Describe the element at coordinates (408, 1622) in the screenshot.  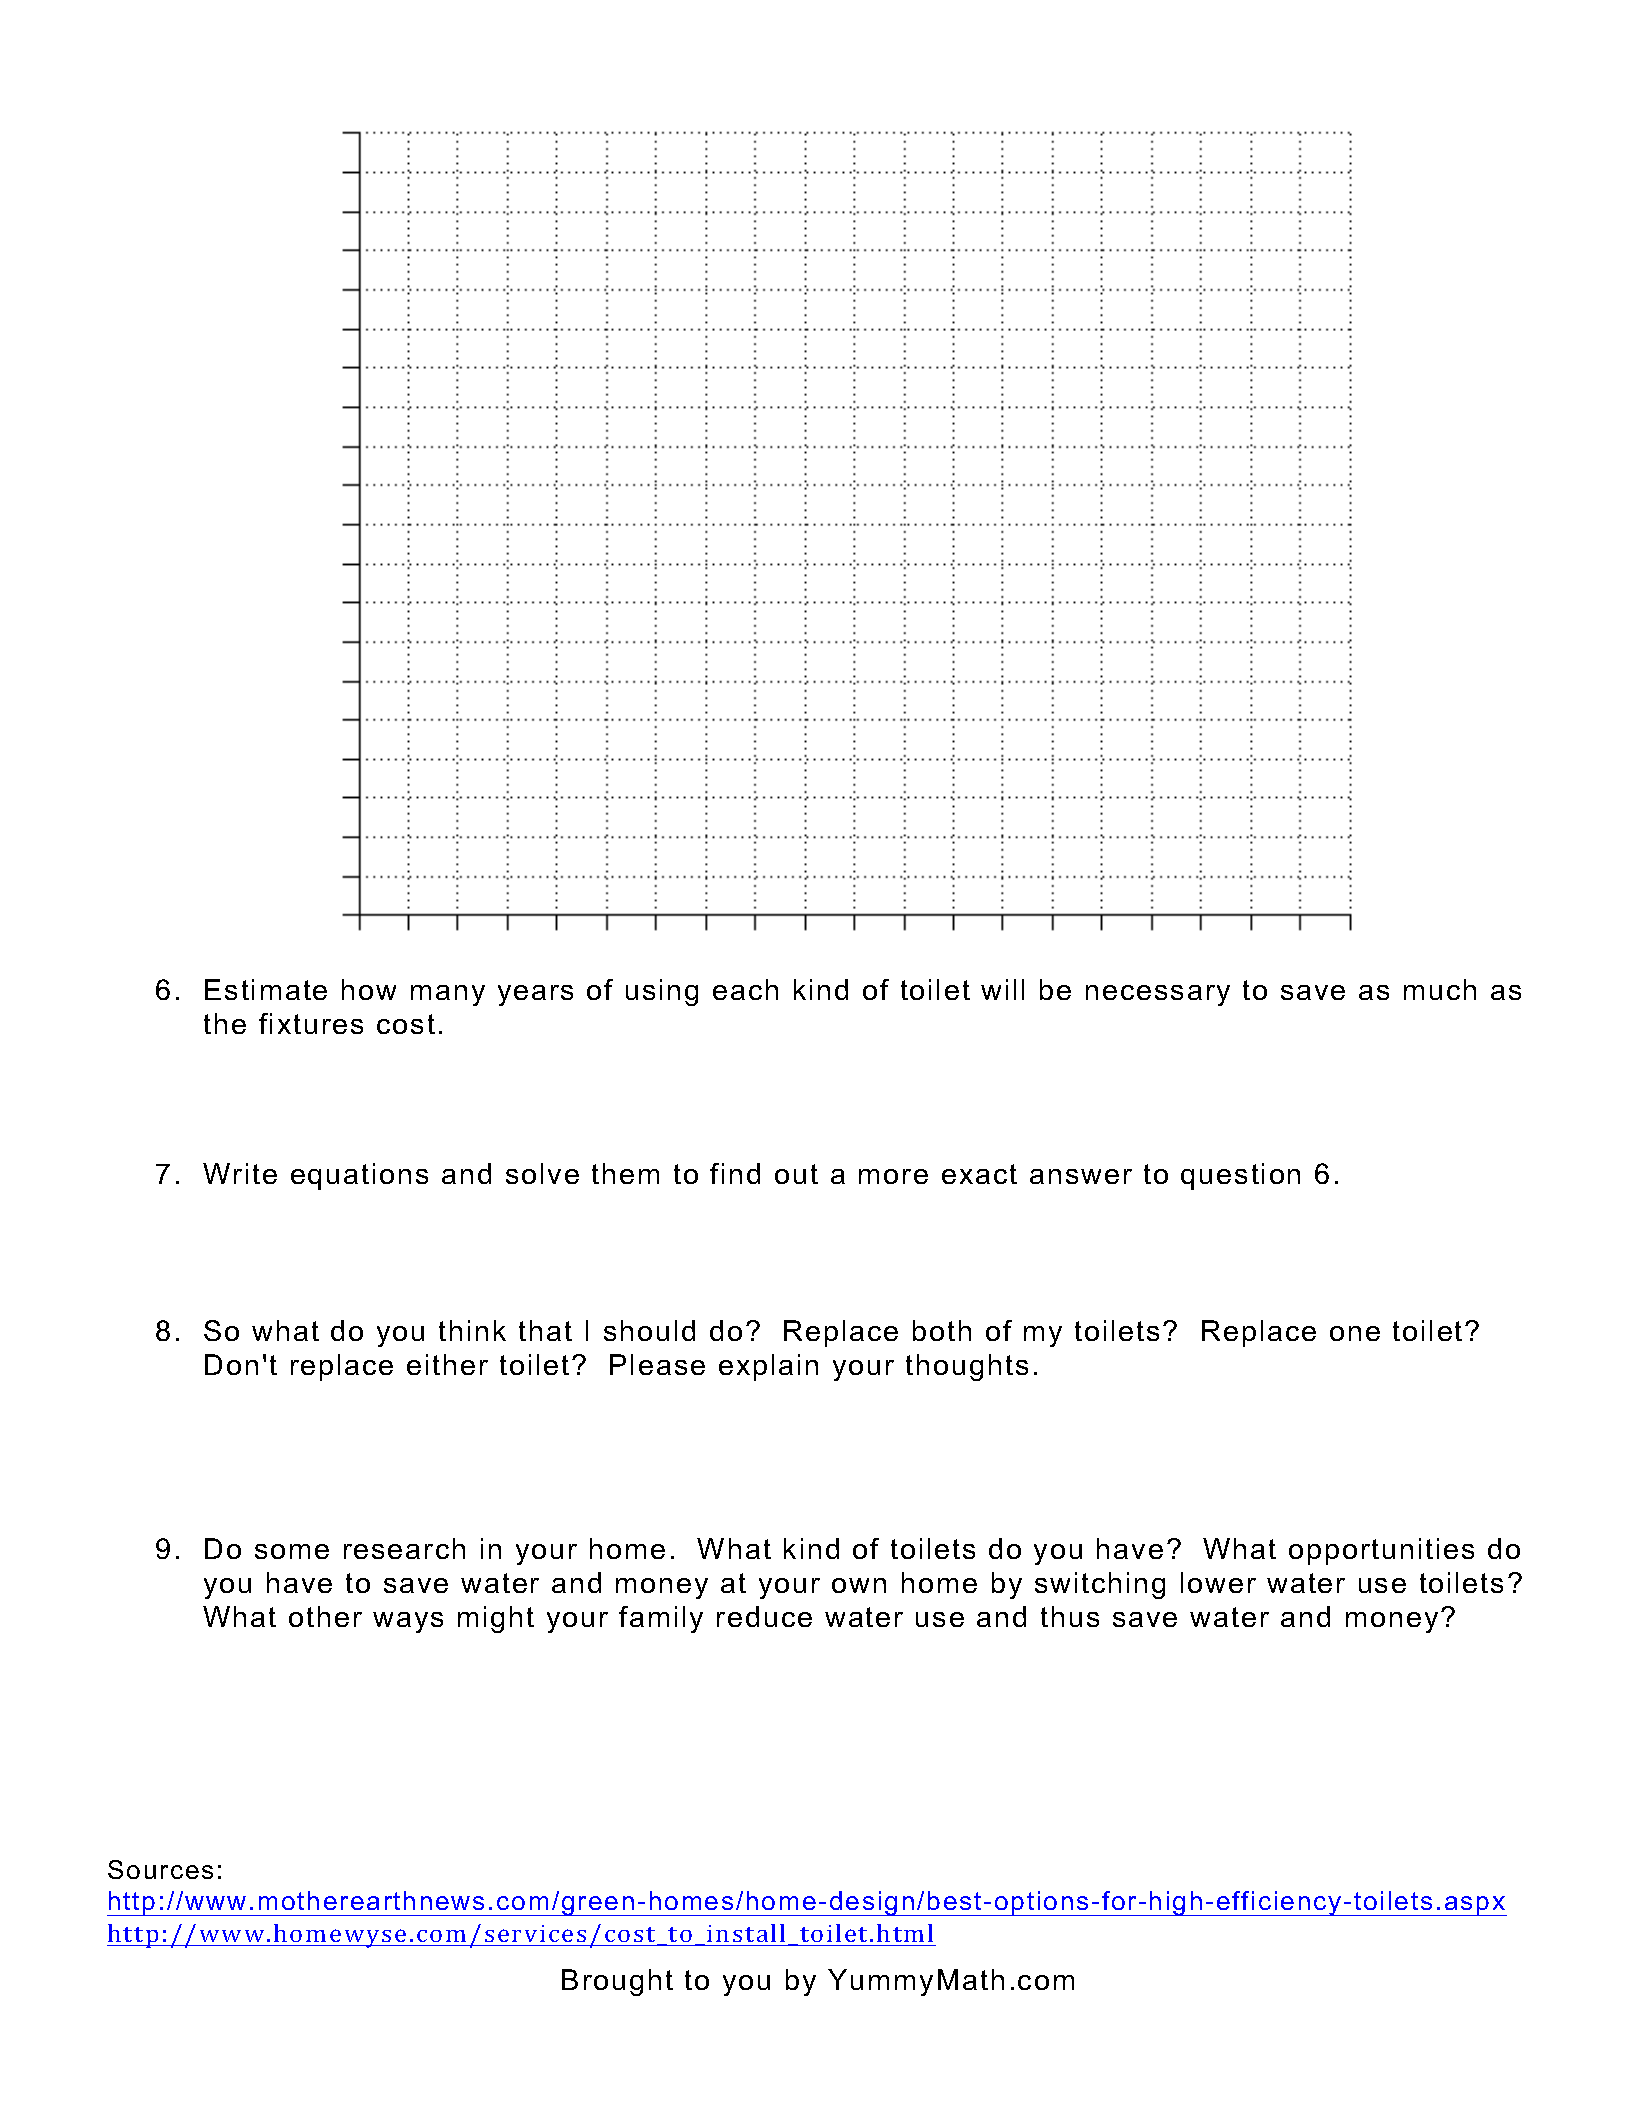
I see `ways` at that location.
